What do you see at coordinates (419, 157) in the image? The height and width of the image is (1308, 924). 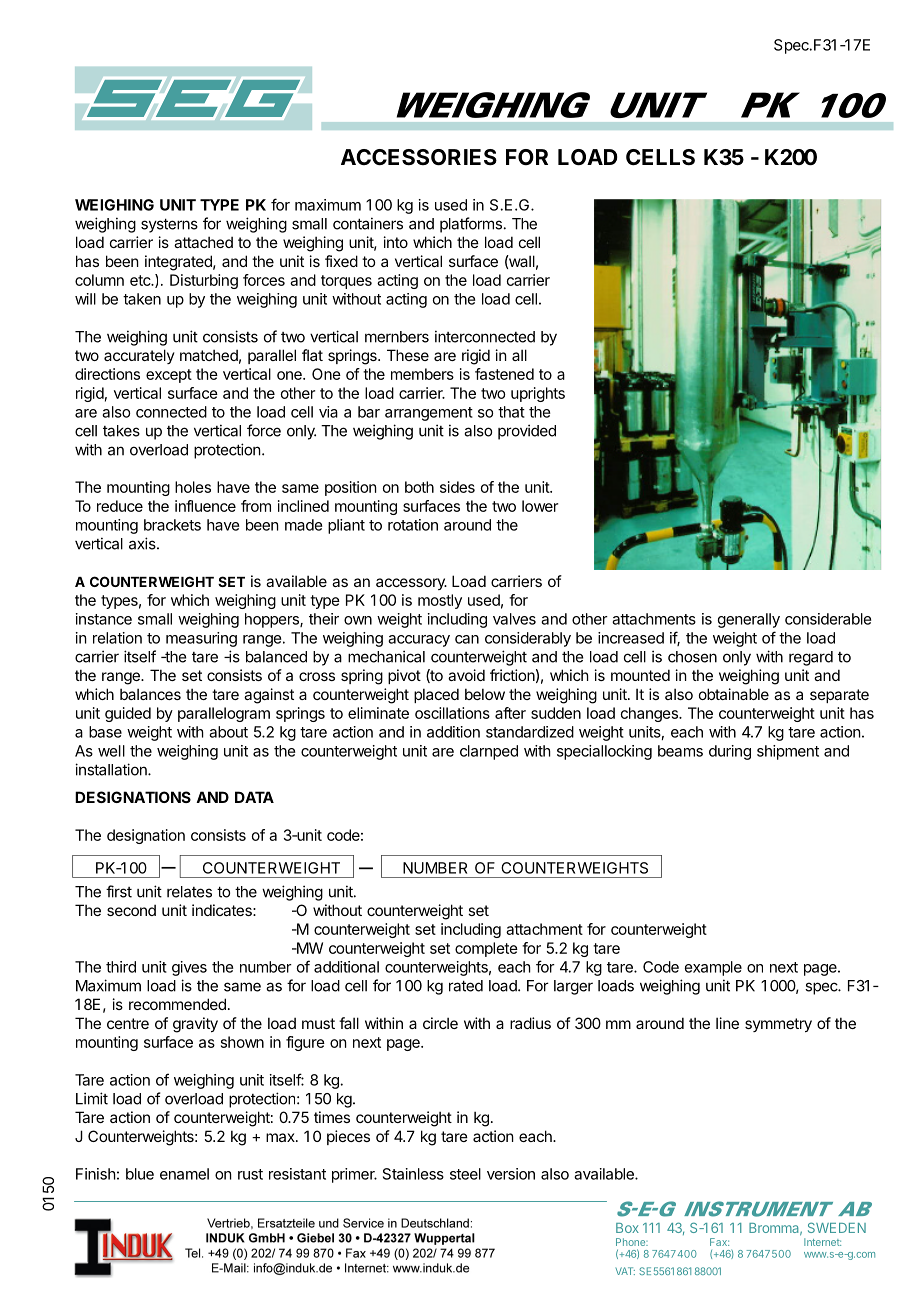 I see `ACCESSORIES` at bounding box center [419, 157].
